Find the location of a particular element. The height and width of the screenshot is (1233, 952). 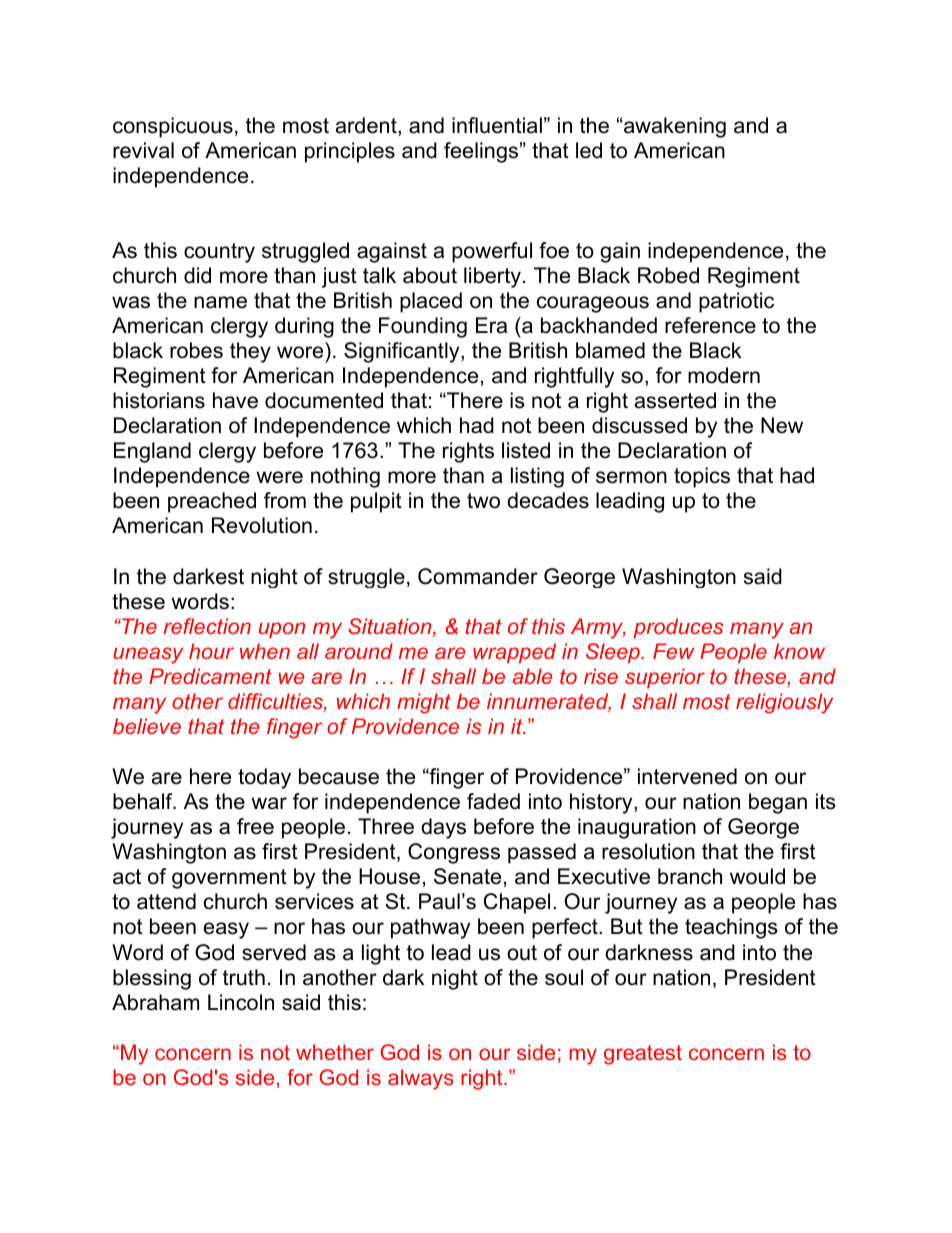

Lincoln is located at coordinates (241, 1002).
